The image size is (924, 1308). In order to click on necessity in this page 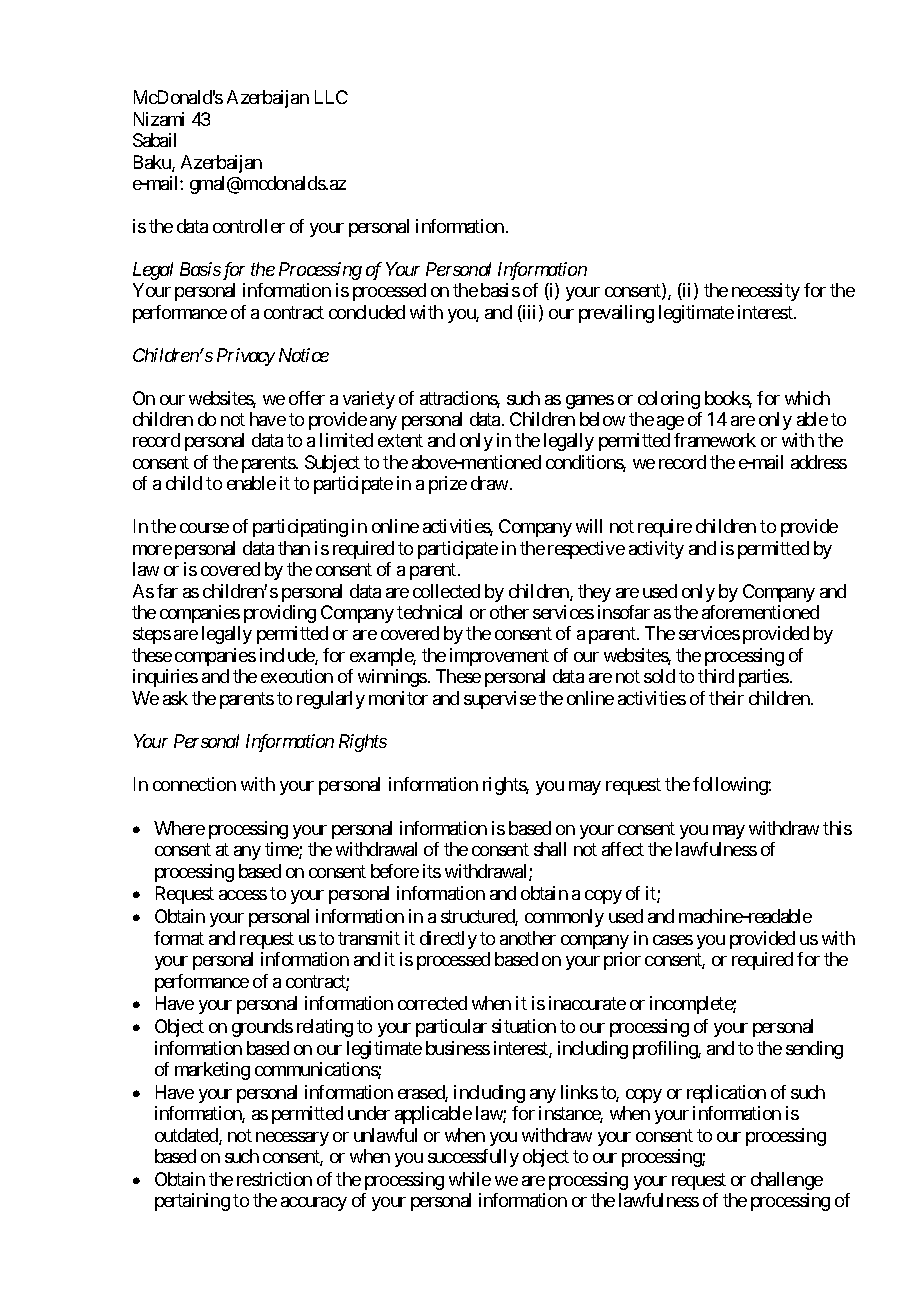, I will do `click(766, 292)`.
